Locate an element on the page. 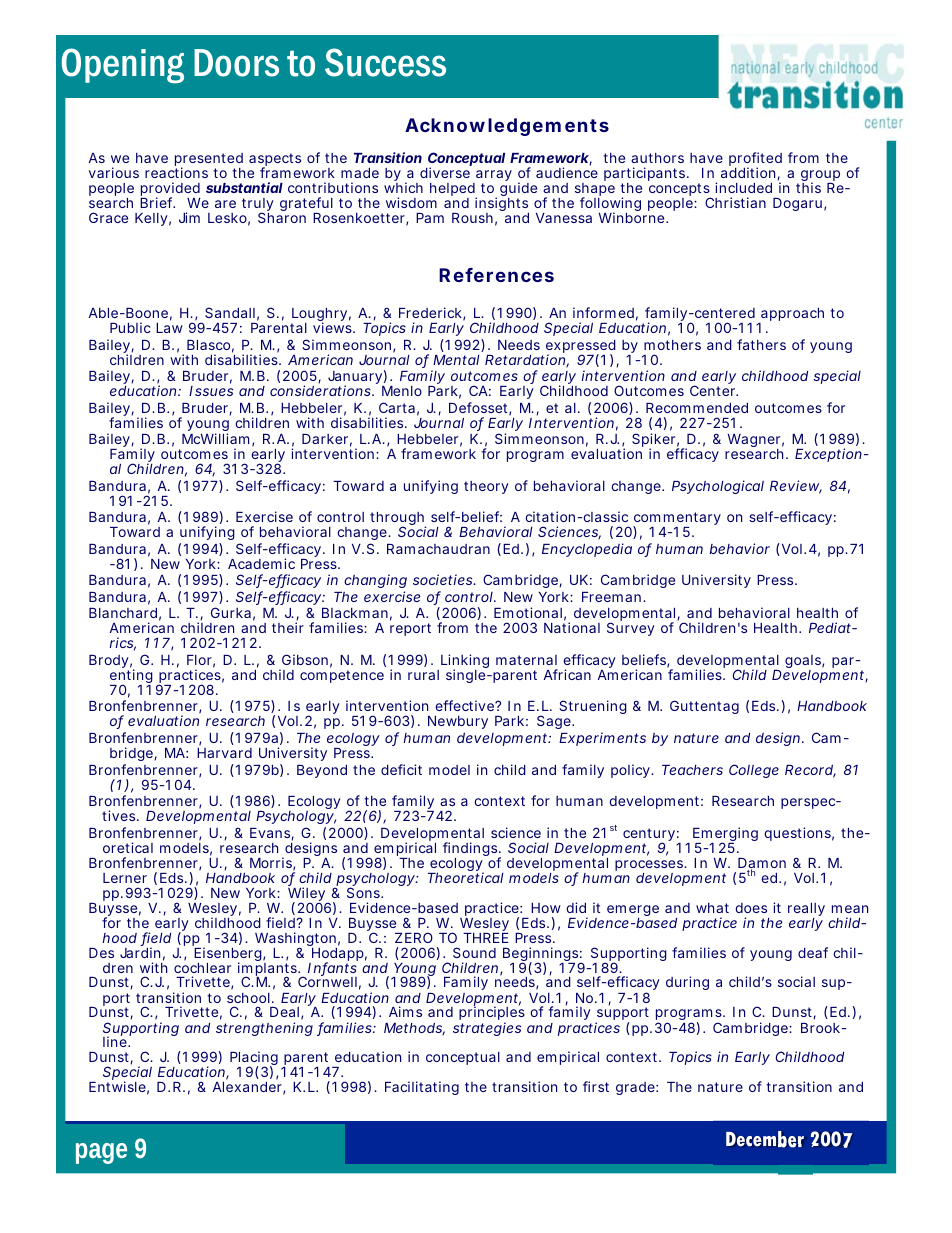  December is located at coordinates (765, 1139).
